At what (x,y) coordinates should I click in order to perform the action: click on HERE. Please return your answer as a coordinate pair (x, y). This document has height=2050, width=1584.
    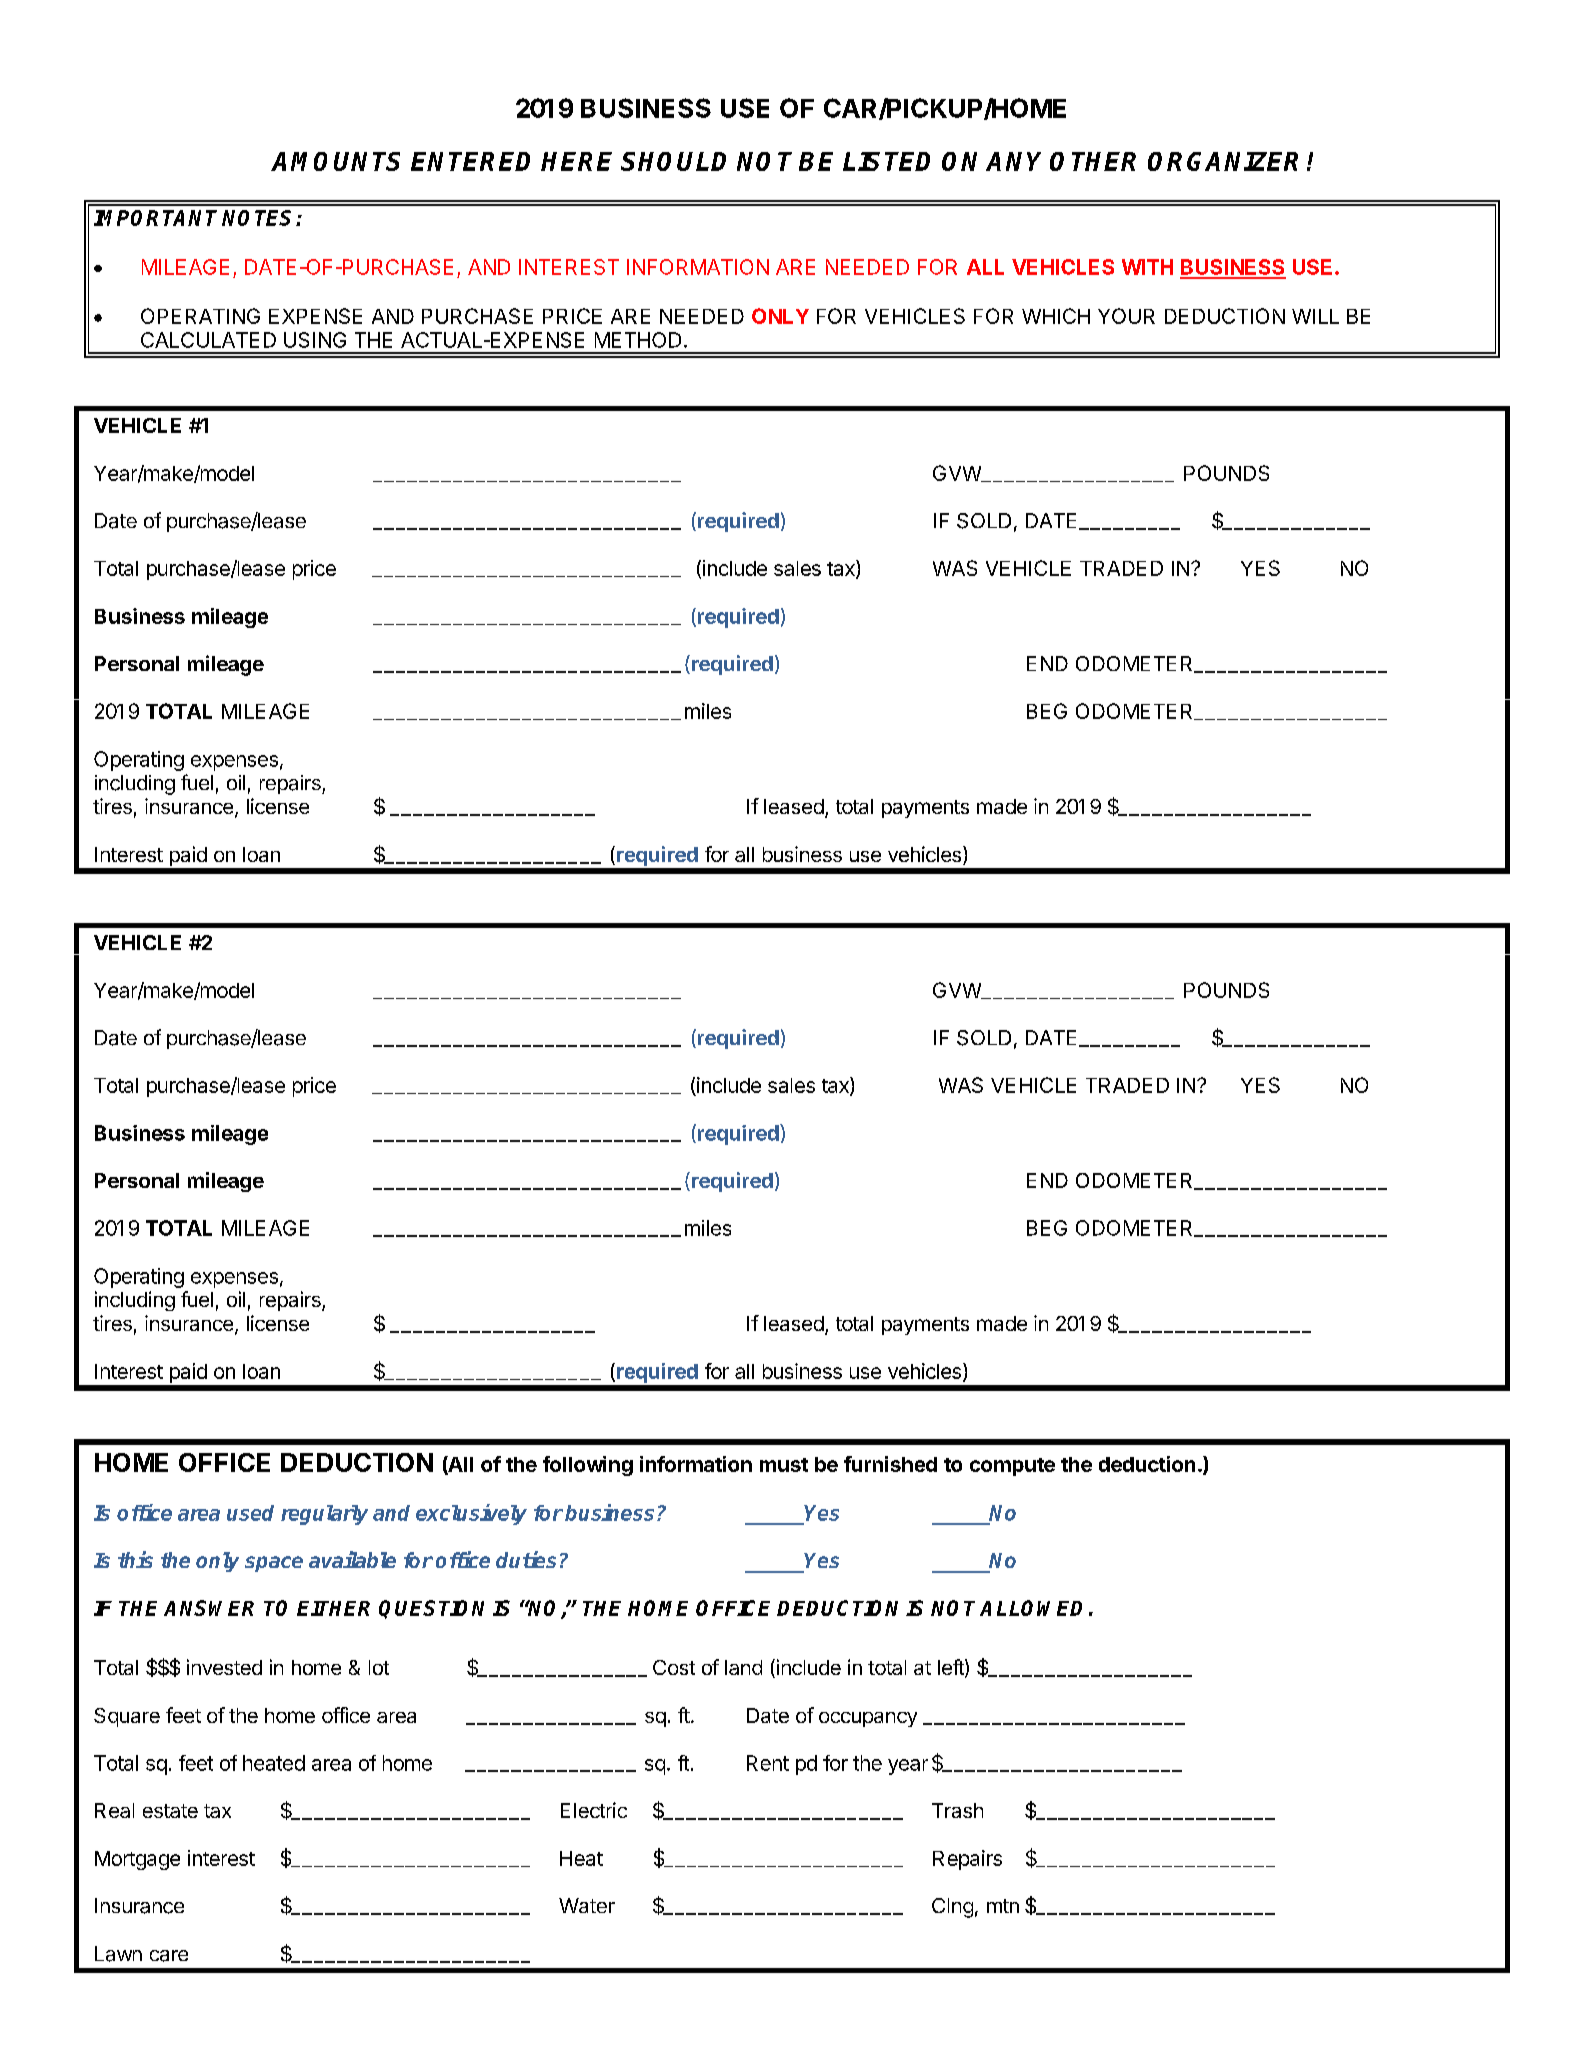
    Looking at the image, I should click on (576, 161).
